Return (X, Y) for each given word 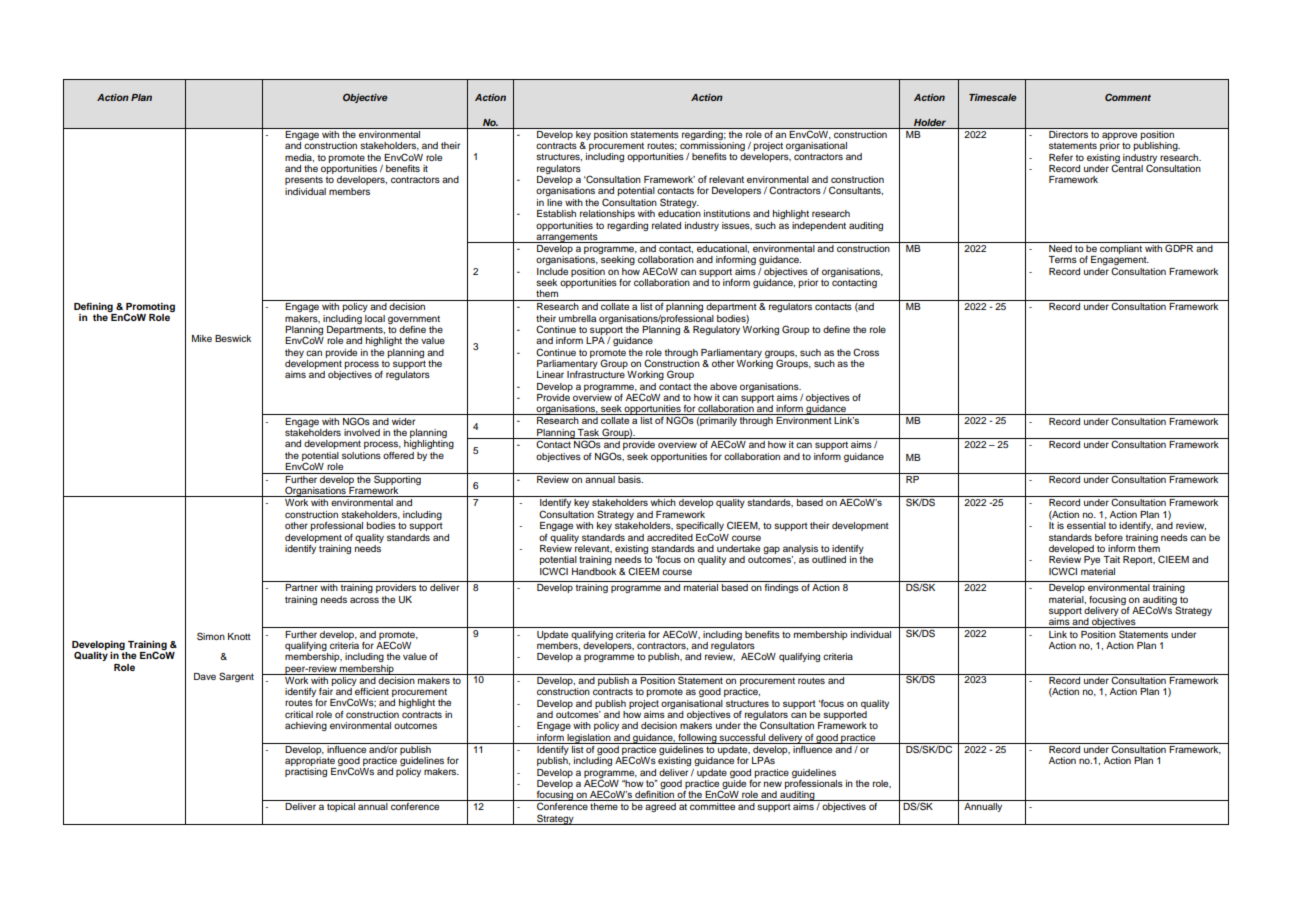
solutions (361, 455)
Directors (1068, 133)
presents (304, 180)
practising (306, 772)
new (773, 784)
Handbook (594, 571)
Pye (1092, 560)
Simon (211, 636)
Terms (1062, 259)
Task (588, 432)
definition (654, 795)
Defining (94, 309)
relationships (607, 214)
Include (552, 271)
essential (1086, 525)
